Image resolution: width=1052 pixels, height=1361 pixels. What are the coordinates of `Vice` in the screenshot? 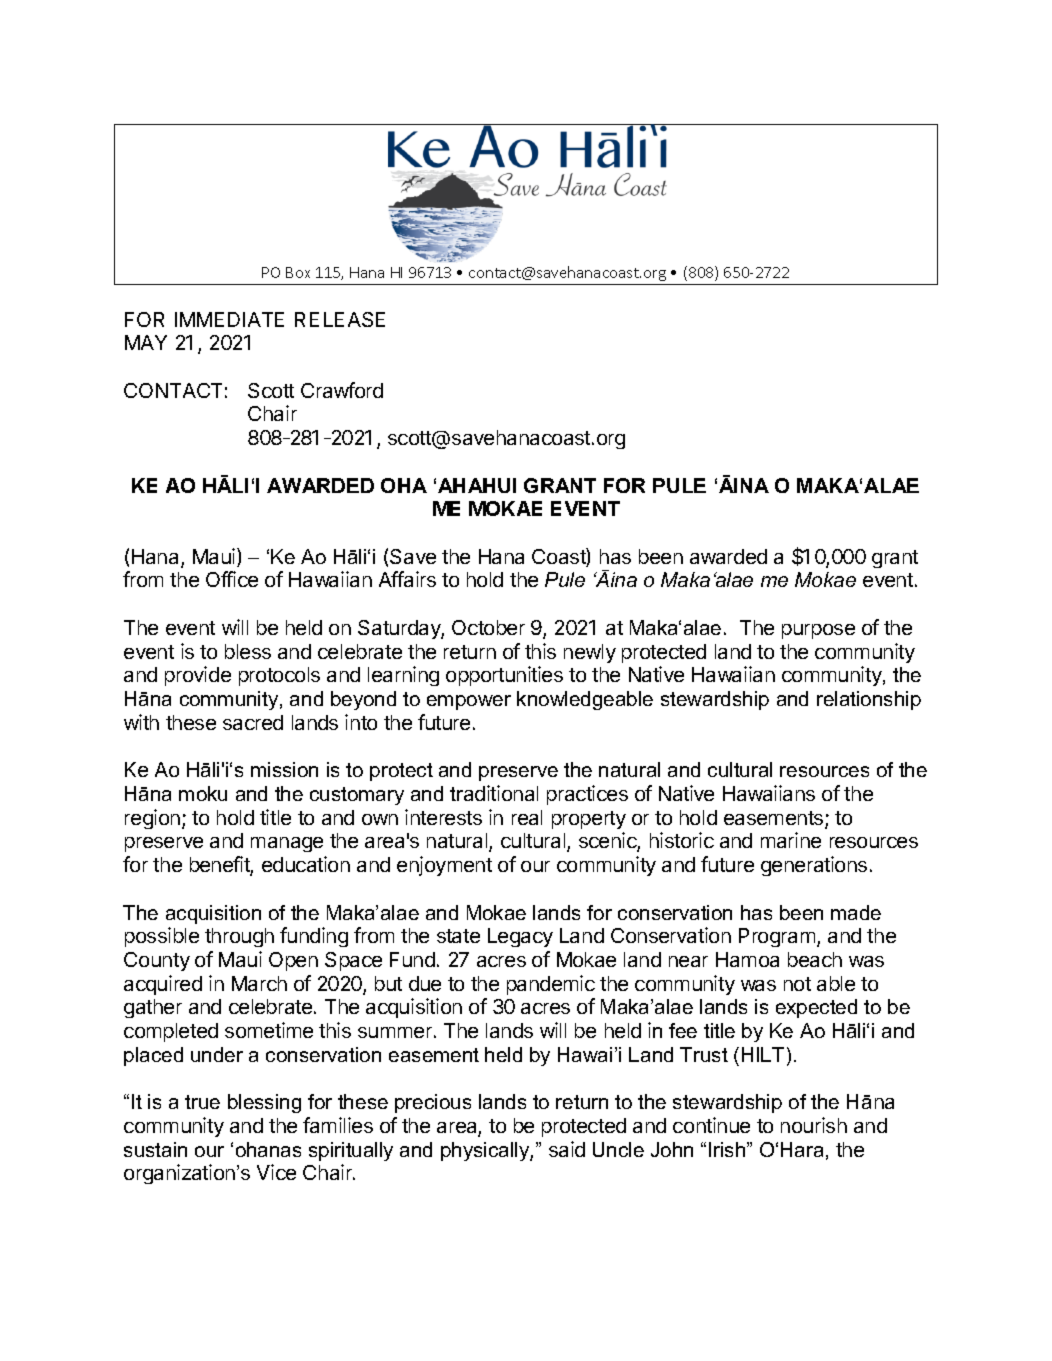 It's located at (276, 1172).
